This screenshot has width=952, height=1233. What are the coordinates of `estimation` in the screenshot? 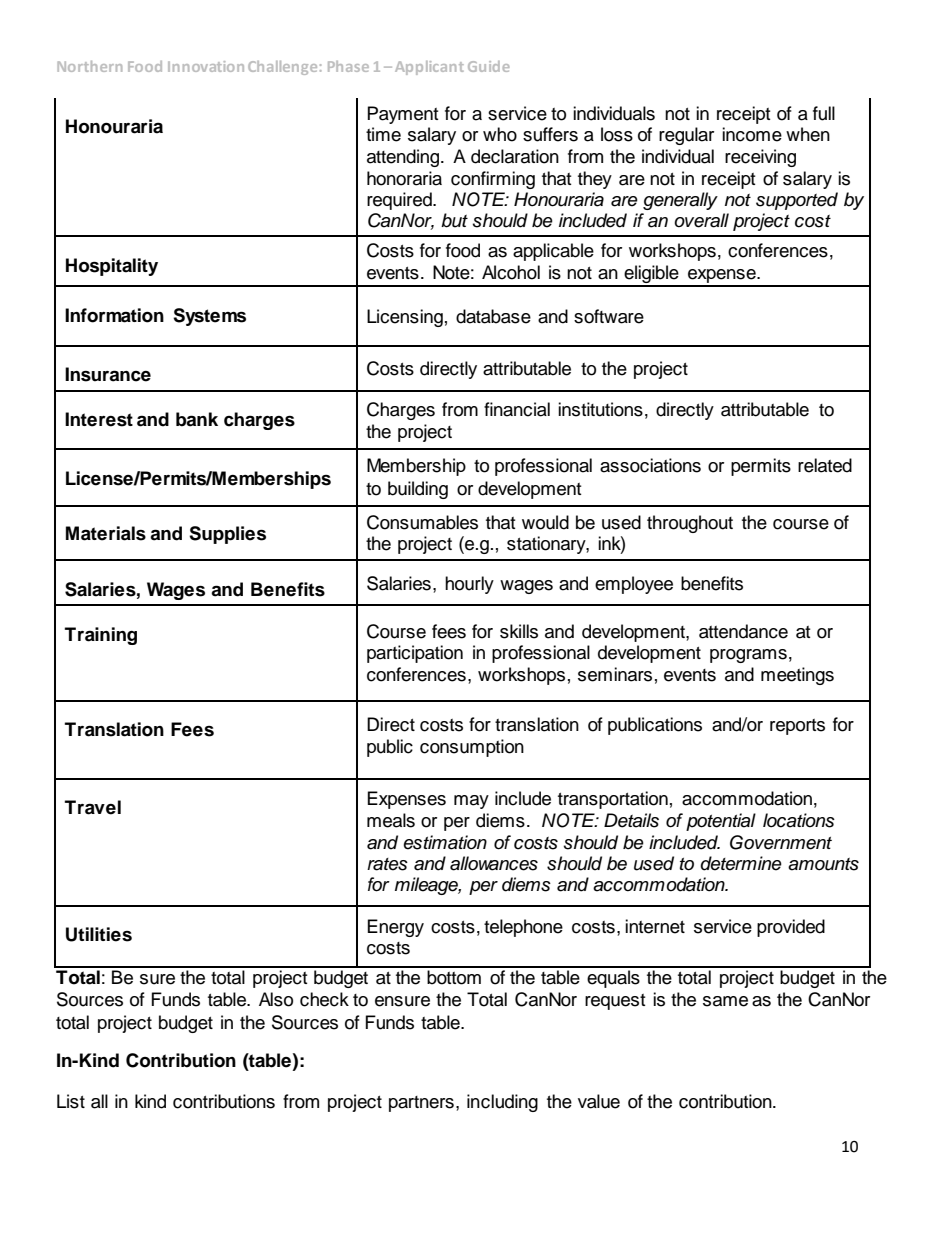 It's located at (445, 842).
